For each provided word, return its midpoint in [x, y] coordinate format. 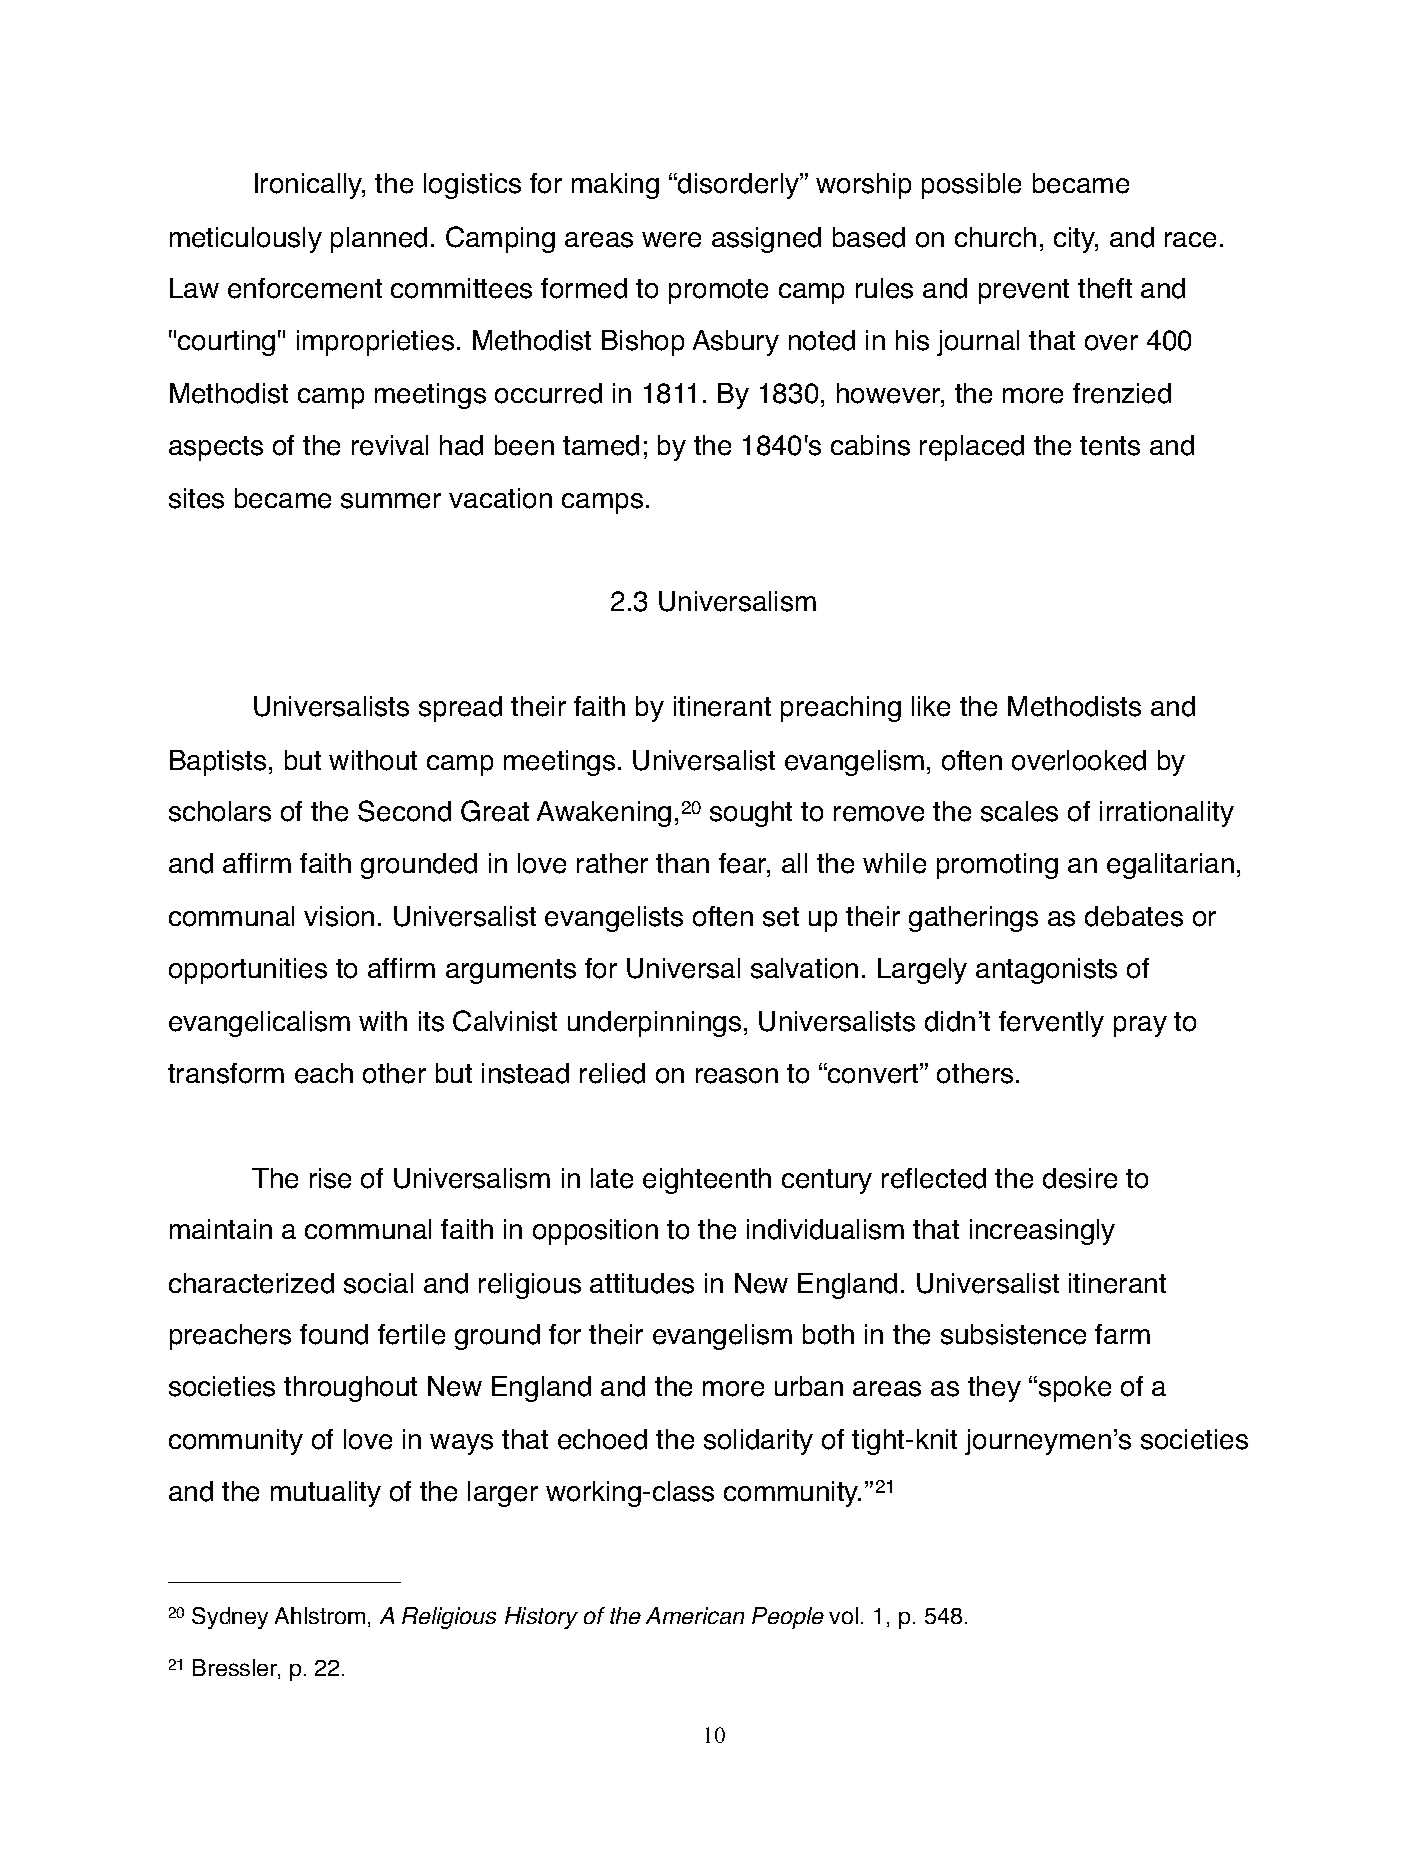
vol [843, 1615]
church [995, 237]
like [931, 706]
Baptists [218, 763]
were [671, 240]
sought [751, 814]
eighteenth [707, 1181]
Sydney [230, 1618]
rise [330, 1178]
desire [1080, 1178]
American [695, 1615]
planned [379, 240]
